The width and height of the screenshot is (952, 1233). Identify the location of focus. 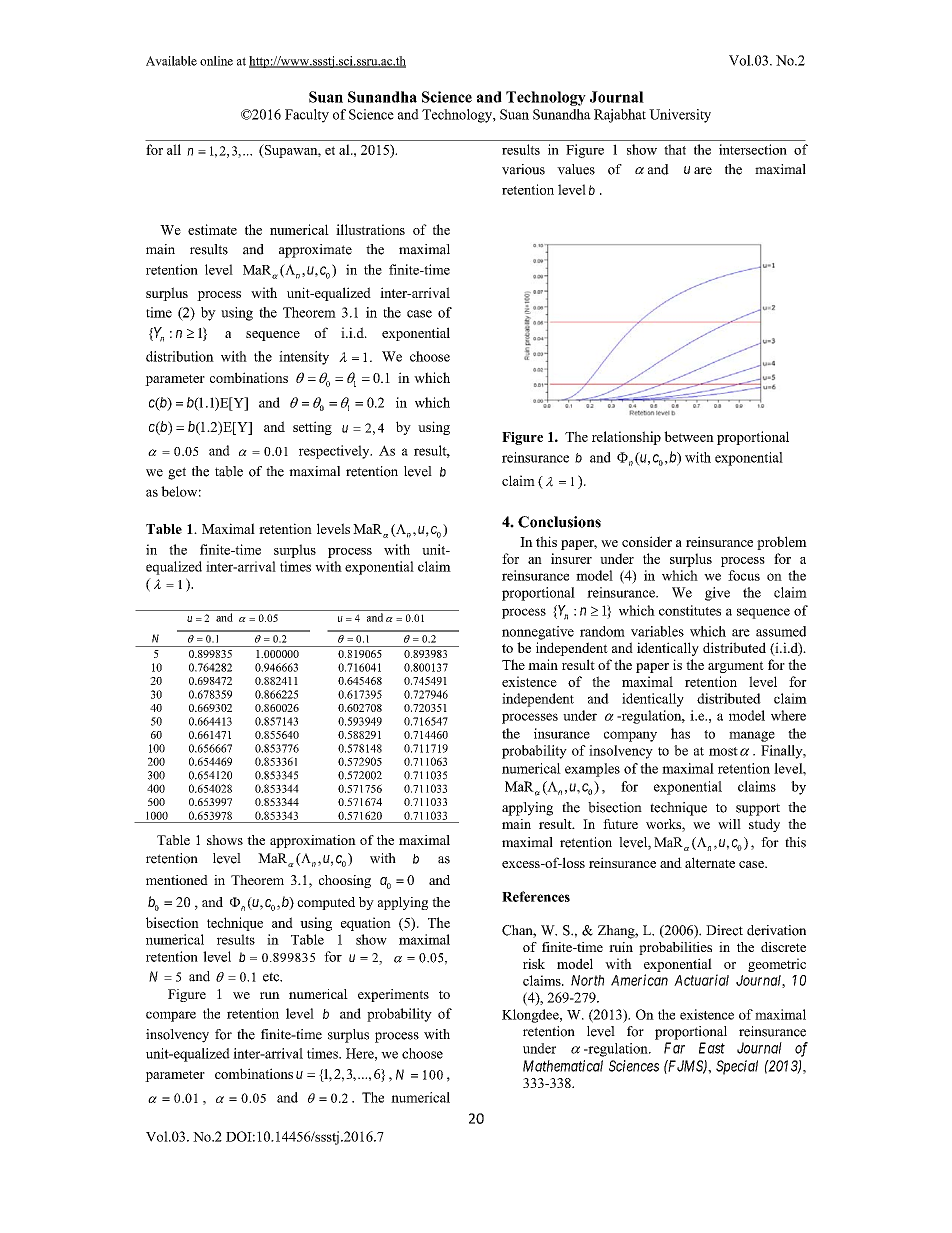
(744, 575).
